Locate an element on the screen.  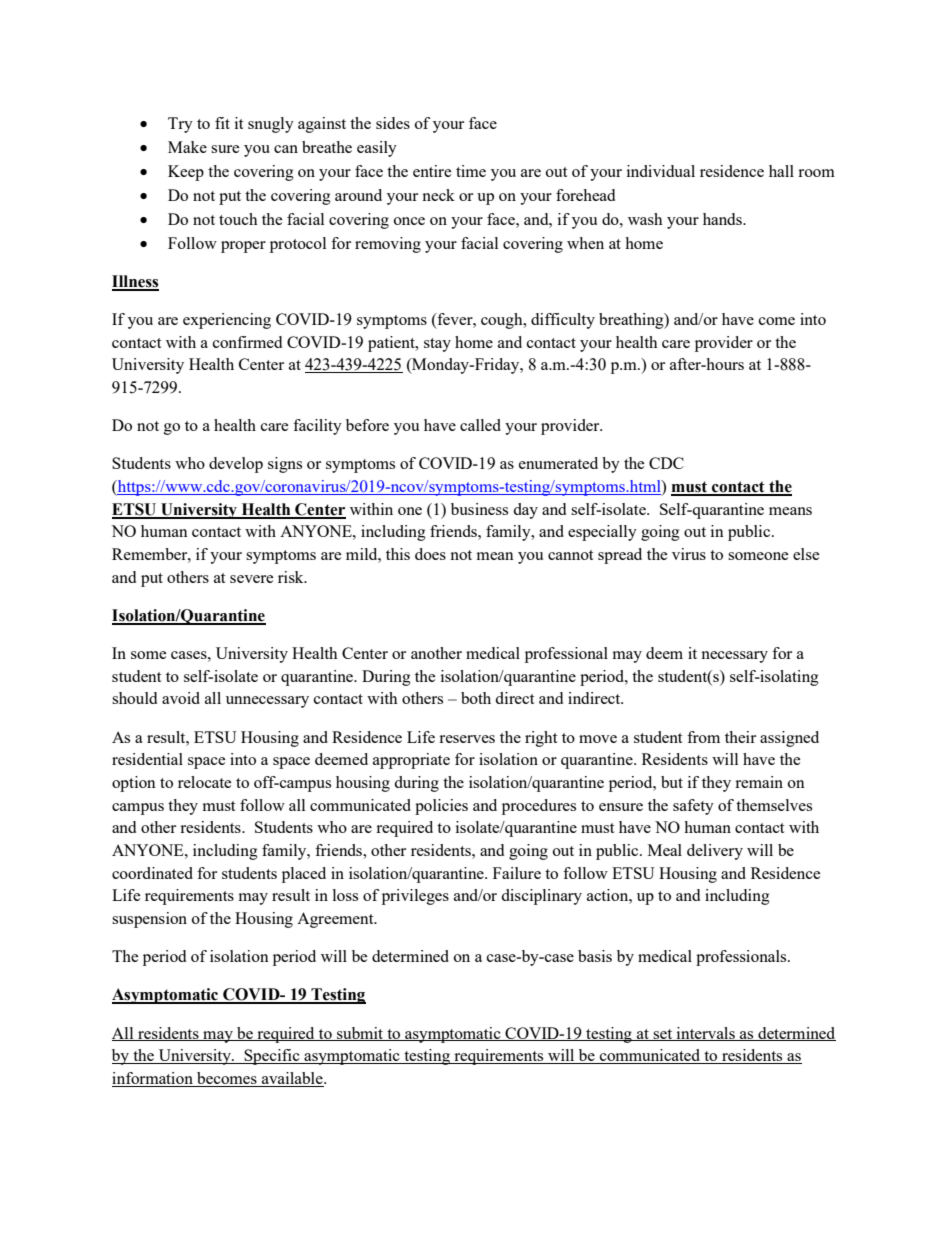
else is located at coordinates (806, 554).
